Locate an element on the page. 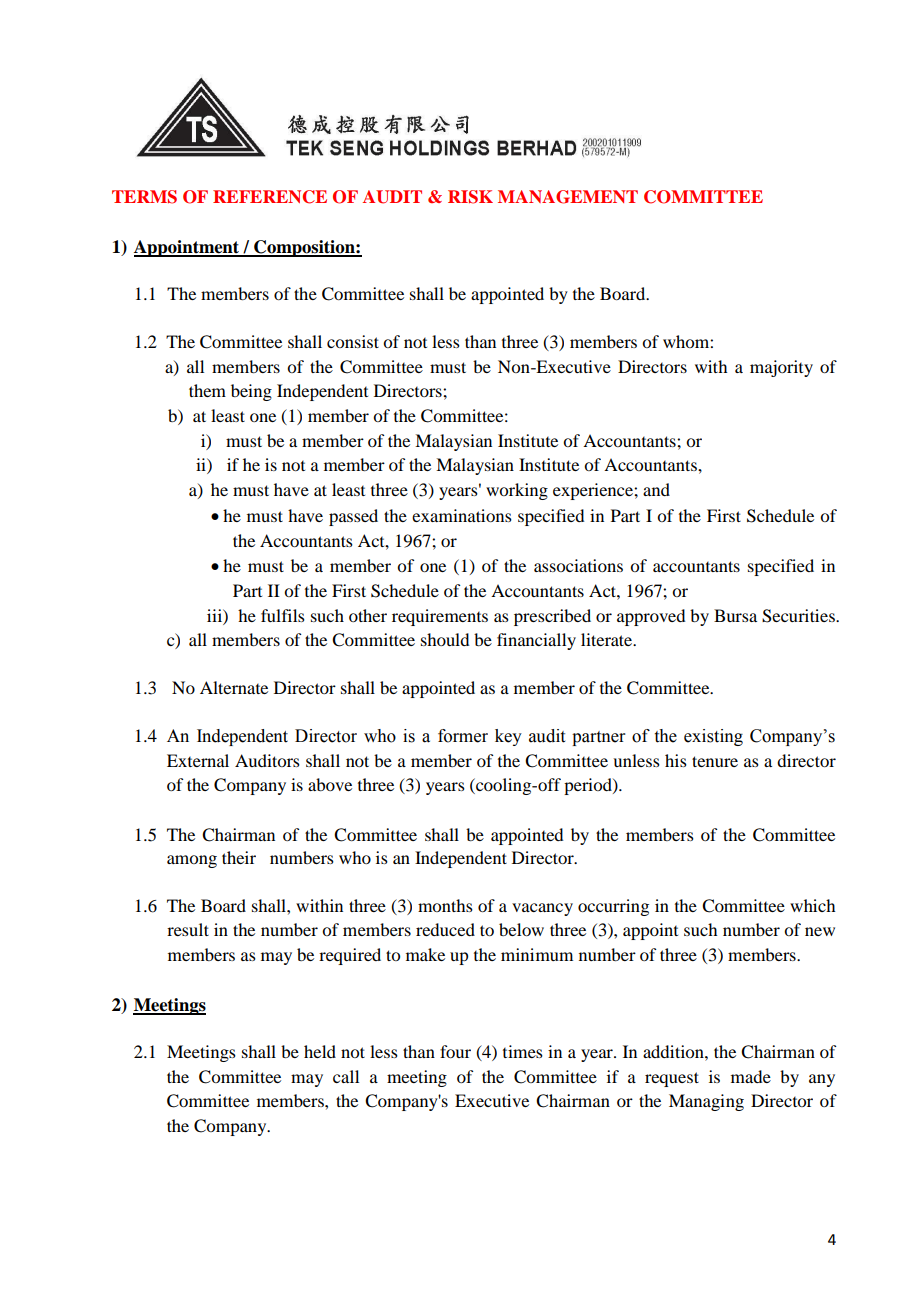 Image resolution: width=924 pixels, height=1308 pixels. MANAGEMENT is located at coordinates (568, 197).
